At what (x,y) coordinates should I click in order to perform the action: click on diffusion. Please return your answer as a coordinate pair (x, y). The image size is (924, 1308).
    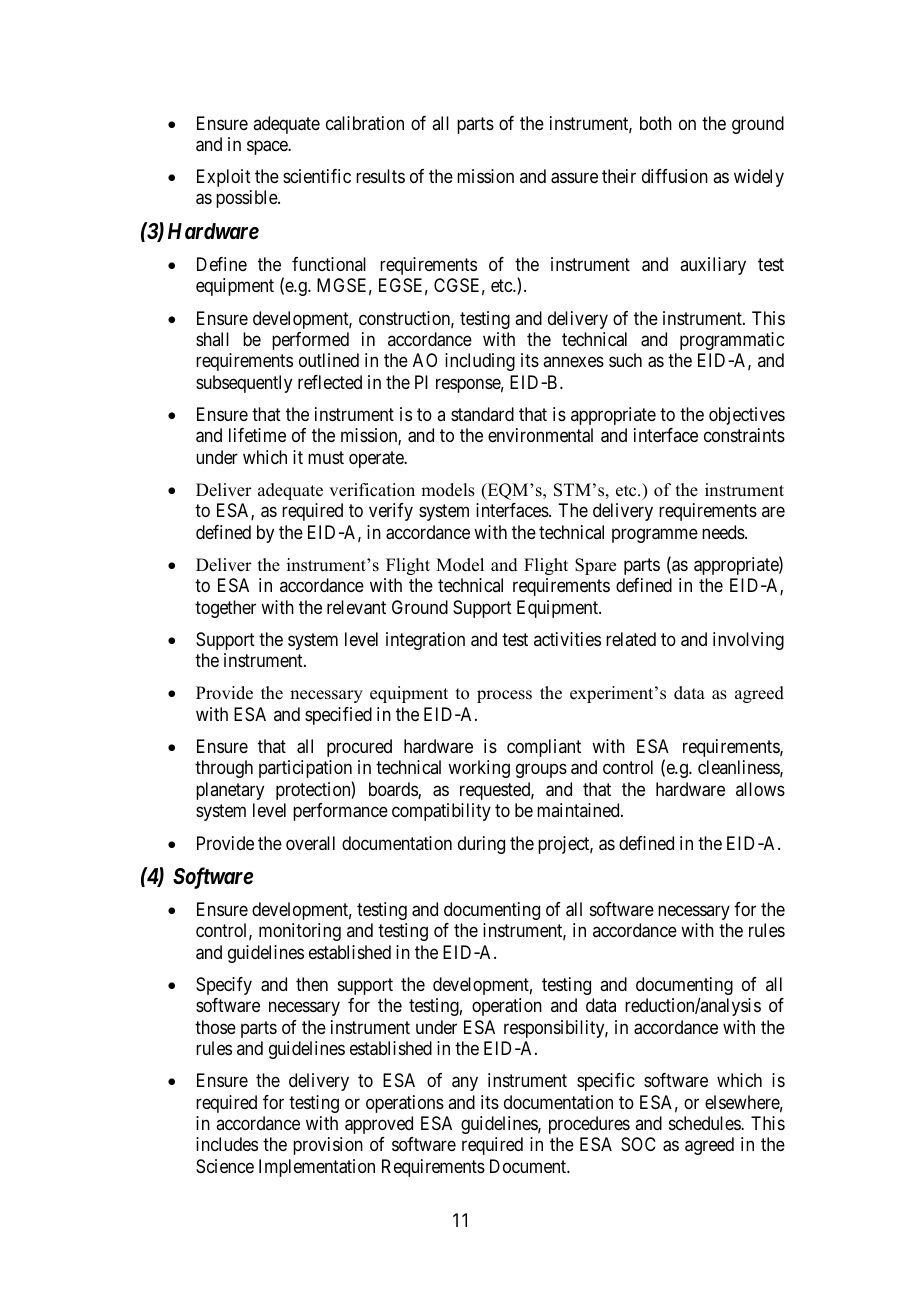
    Looking at the image, I should click on (675, 176).
